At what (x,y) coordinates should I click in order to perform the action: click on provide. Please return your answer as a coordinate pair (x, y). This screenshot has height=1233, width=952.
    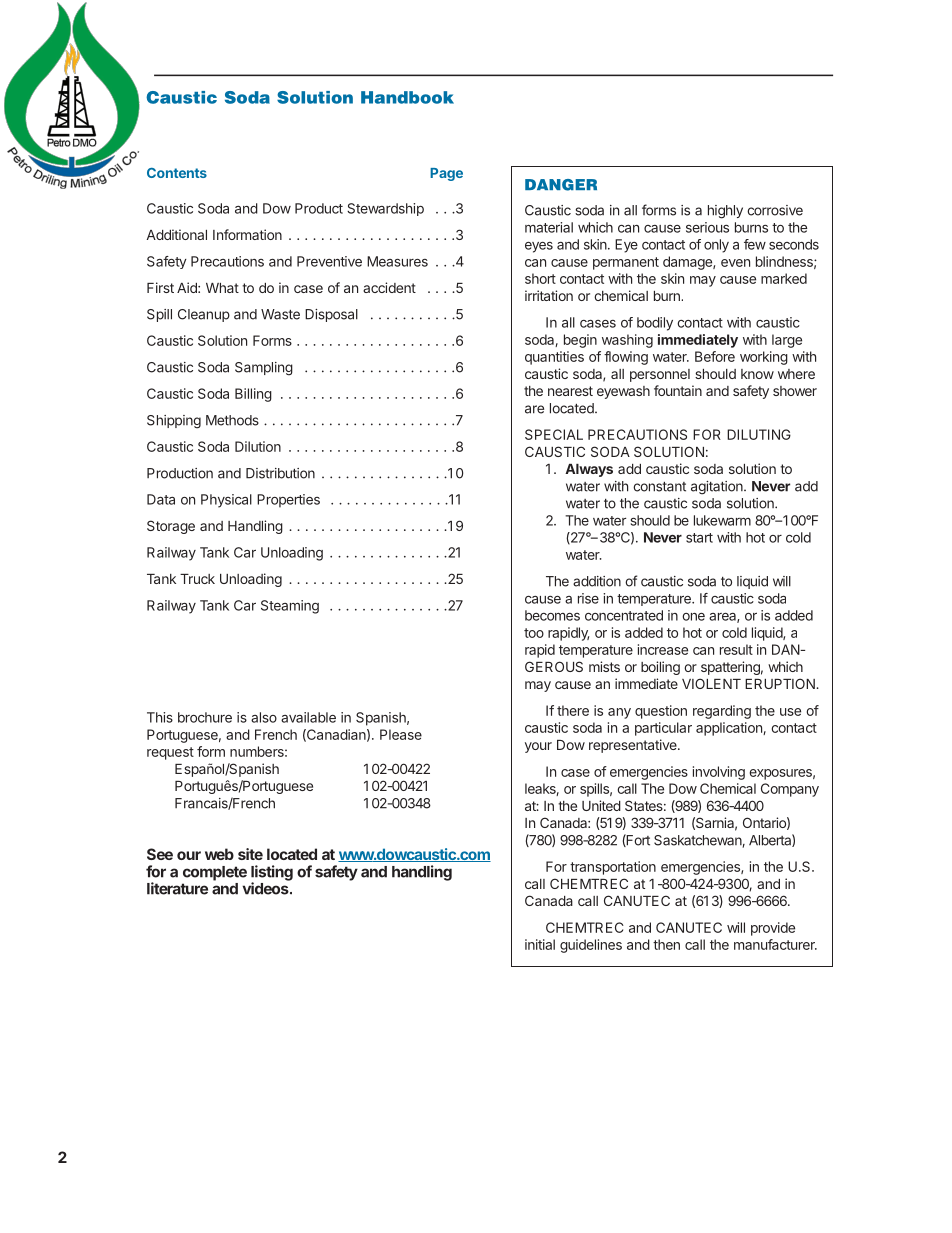
    Looking at the image, I should click on (773, 929).
